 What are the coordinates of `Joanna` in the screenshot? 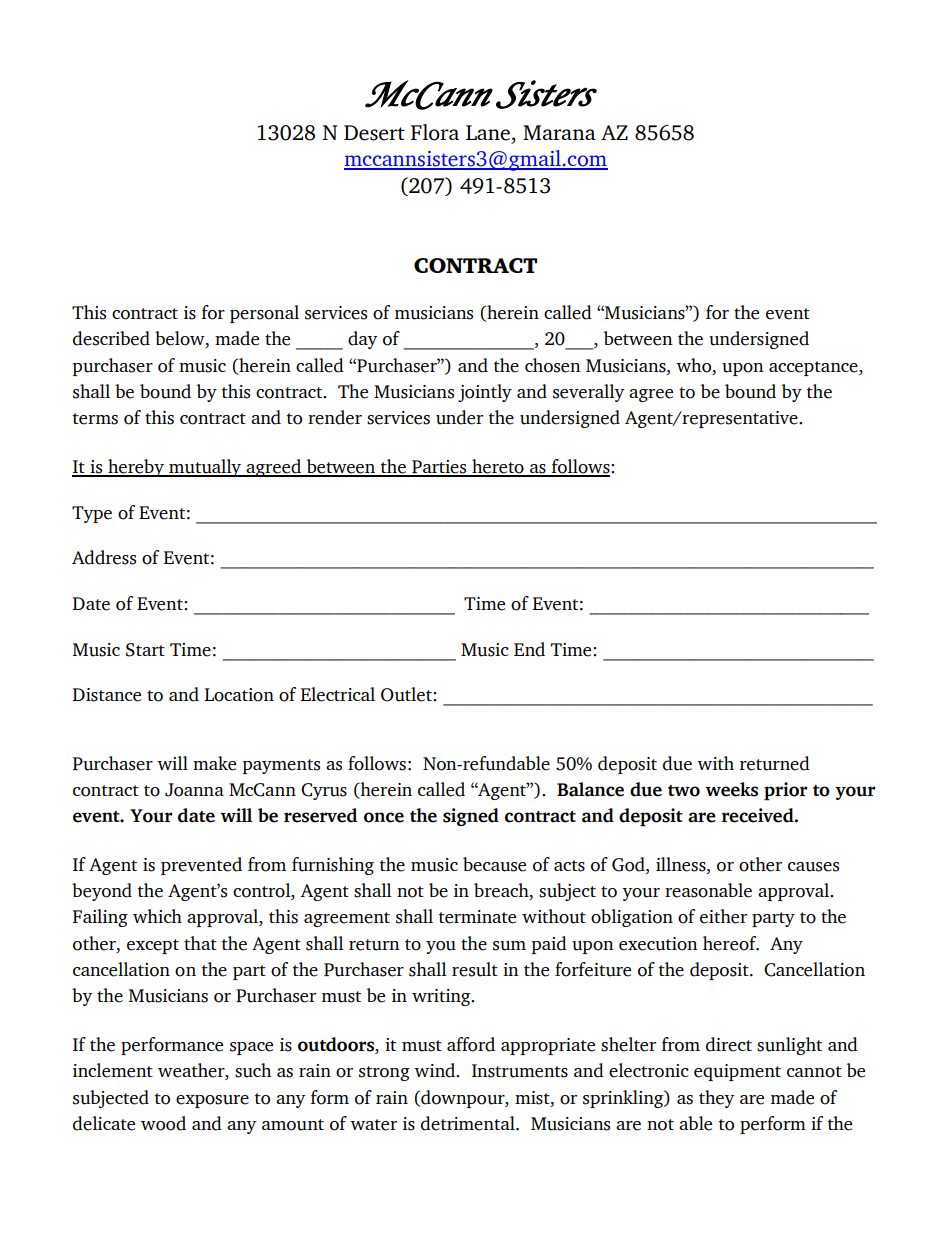 It's located at (194, 790).
